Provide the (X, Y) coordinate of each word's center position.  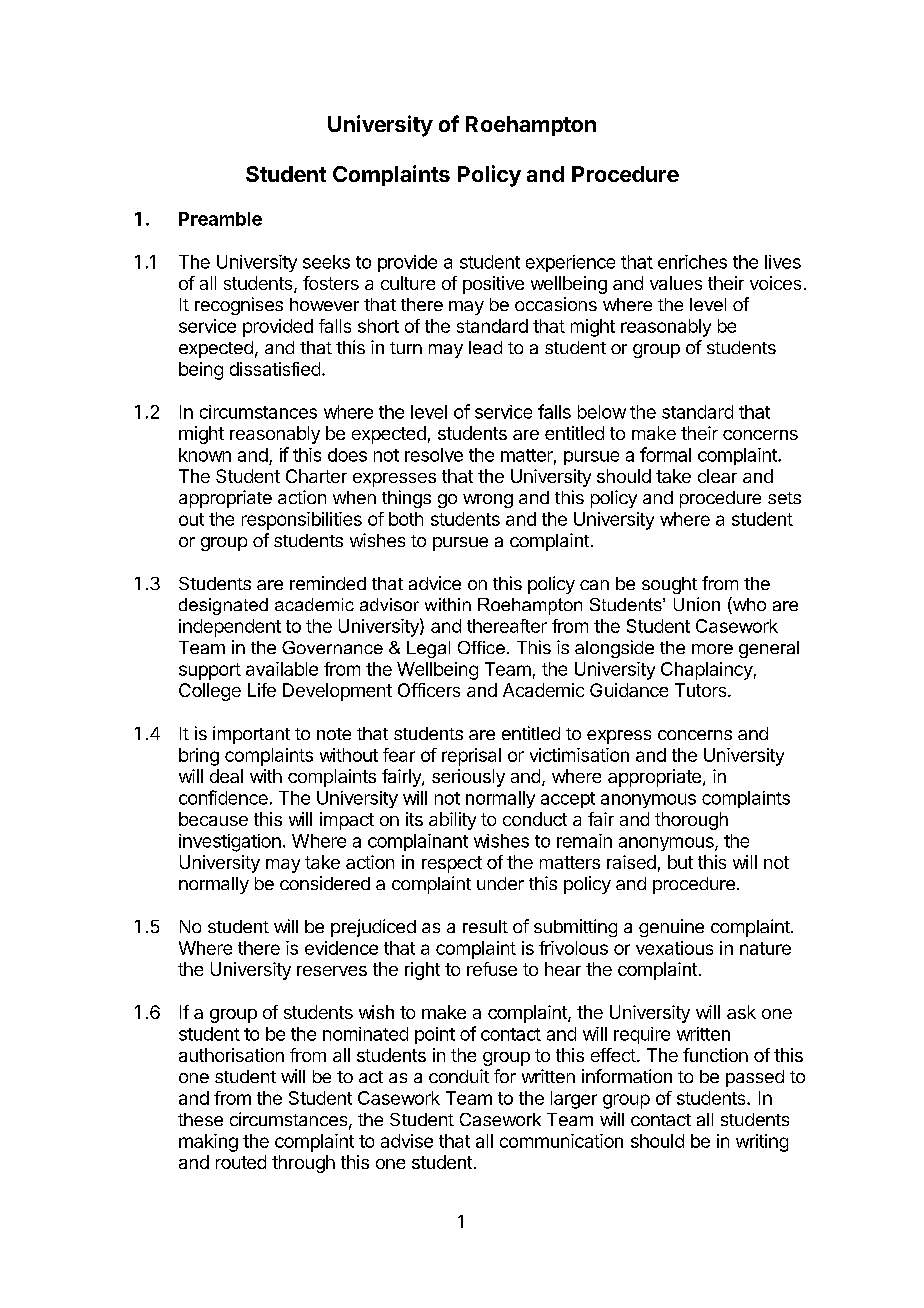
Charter (316, 476)
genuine (671, 928)
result (485, 926)
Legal (428, 649)
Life (262, 690)
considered (325, 883)
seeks (326, 262)
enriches (692, 262)
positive (493, 285)
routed (241, 1162)
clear (717, 476)
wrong (488, 501)
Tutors (702, 690)
